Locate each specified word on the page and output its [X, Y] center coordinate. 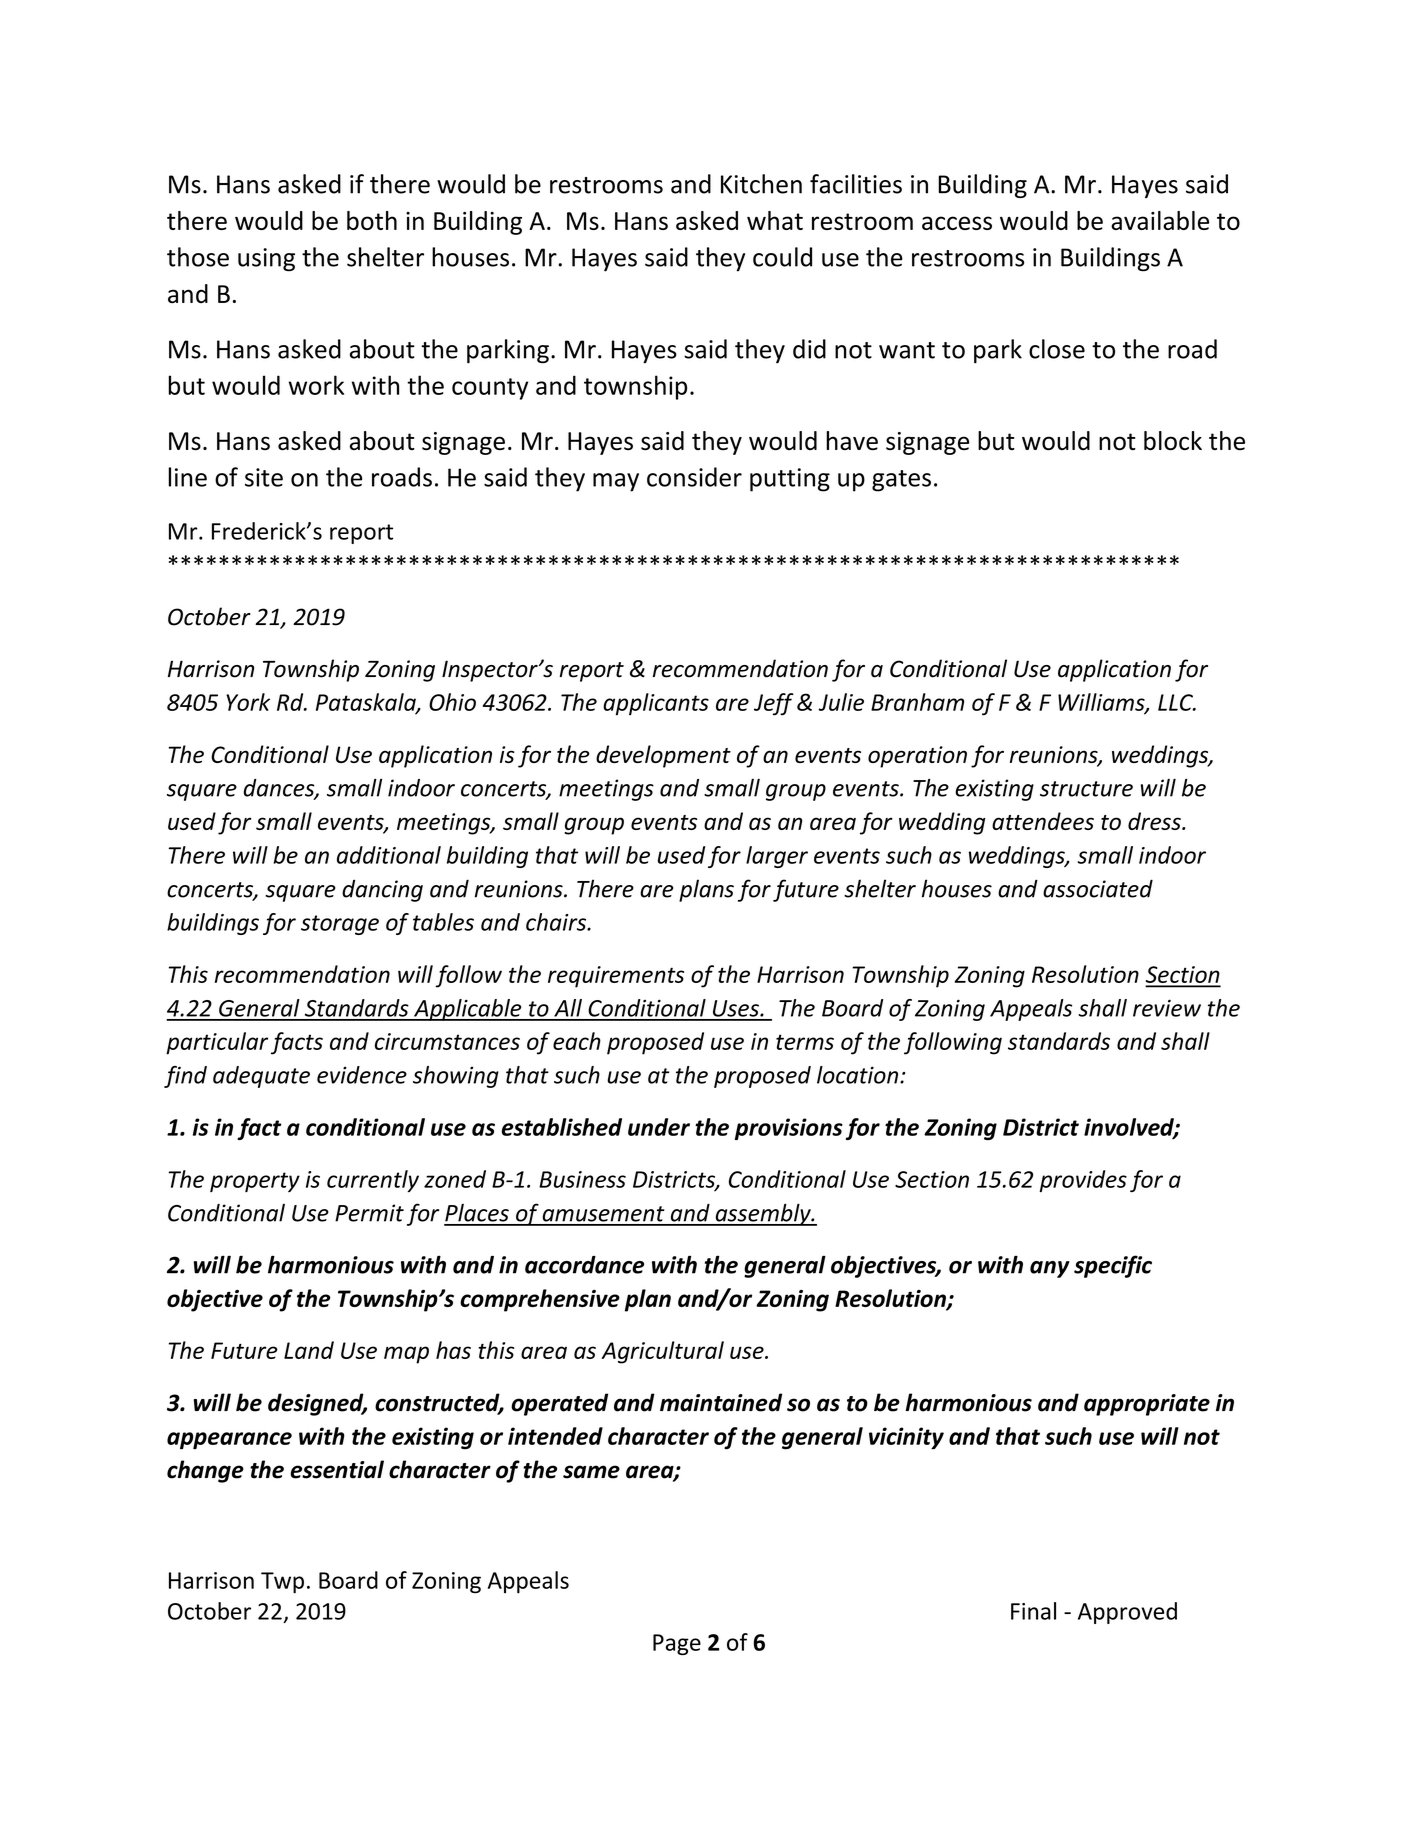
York [248, 702]
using [266, 260]
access [957, 223]
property [255, 1182]
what [775, 220]
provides [1083, 1181]
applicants [656, 704]
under [659, 1127]
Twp [282, 1583]
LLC [1176, 702]
